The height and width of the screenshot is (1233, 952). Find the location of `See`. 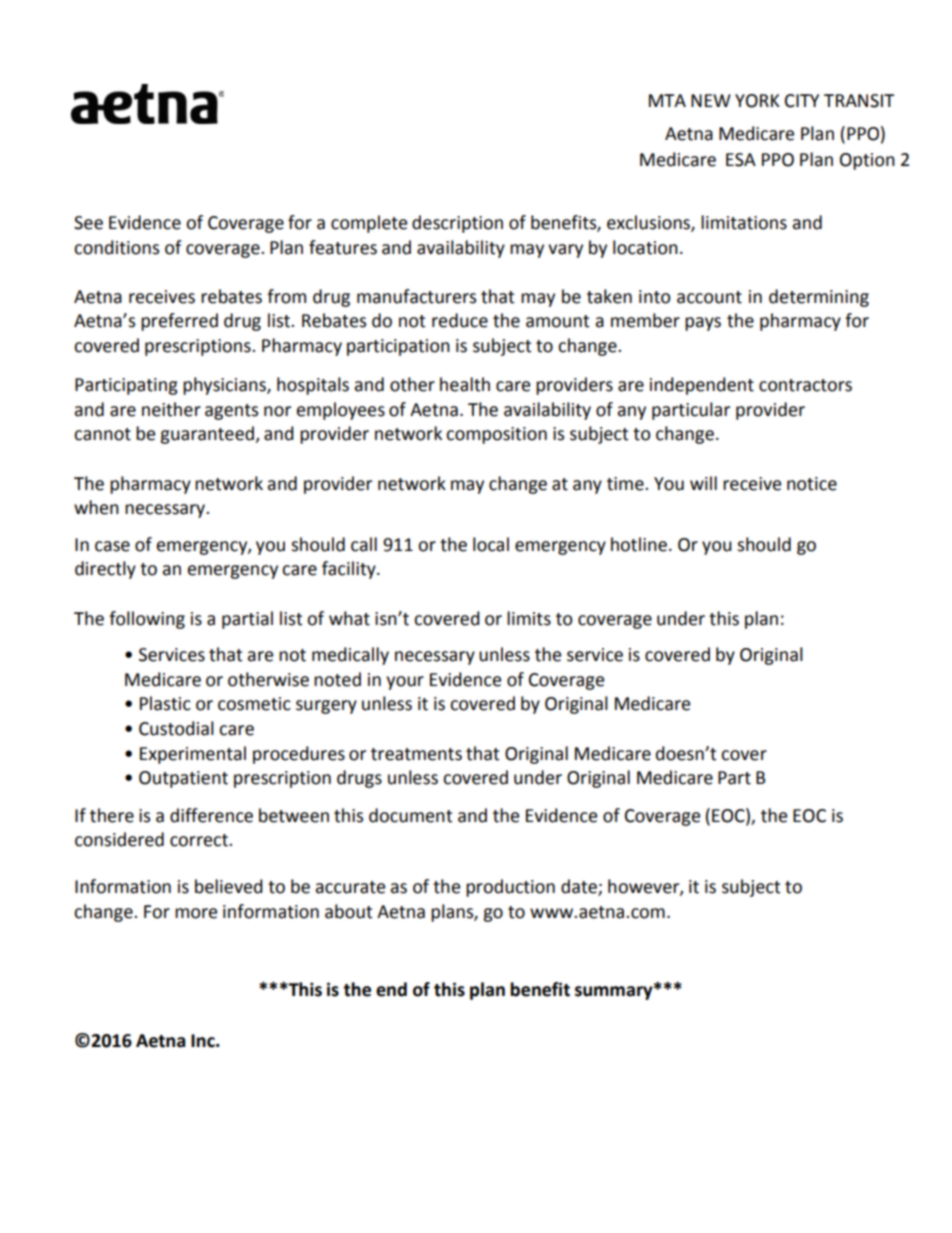

See is located at coordinates (88, 223).
